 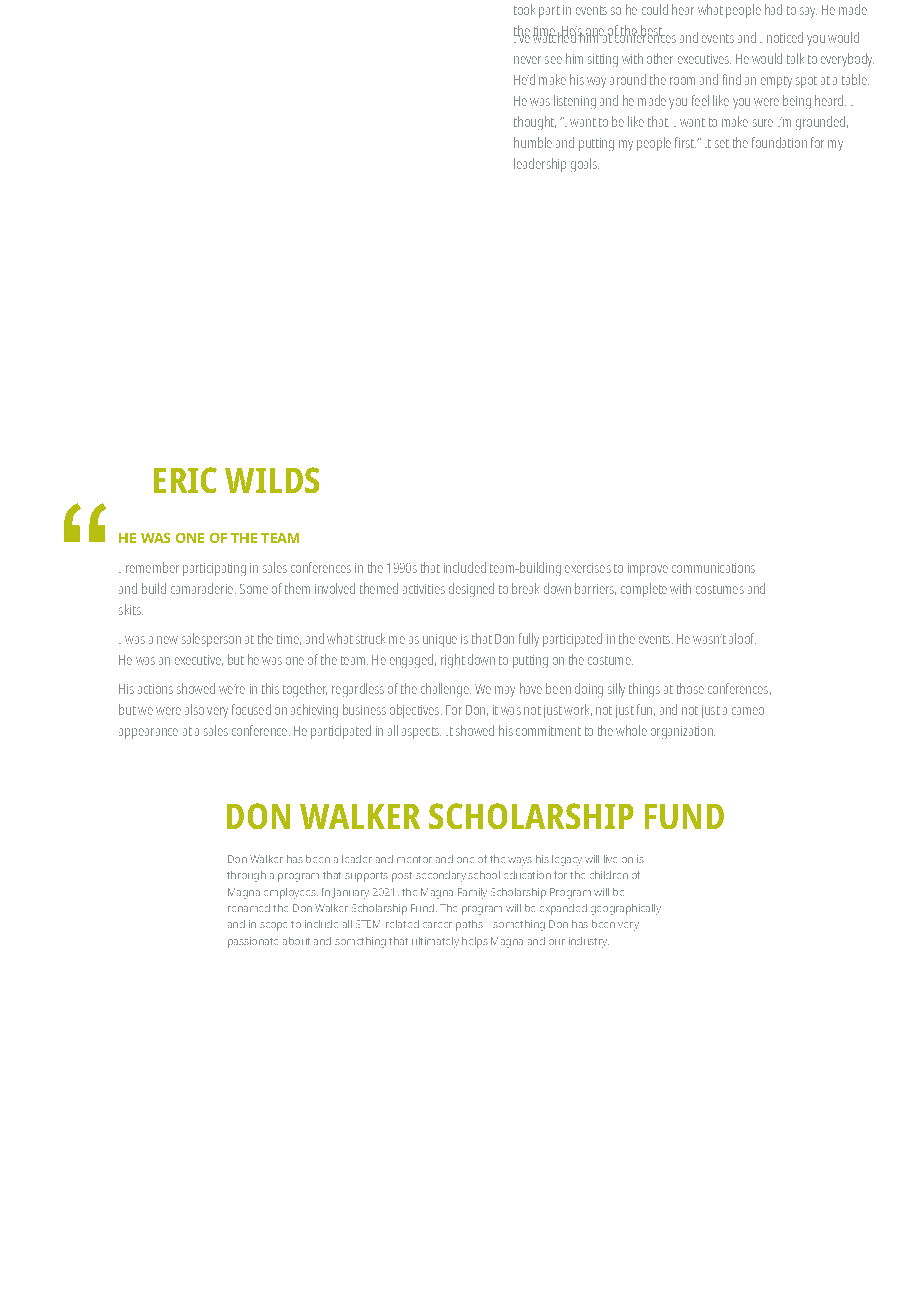 I want to click on aloof, so click(x=742, y=638).
